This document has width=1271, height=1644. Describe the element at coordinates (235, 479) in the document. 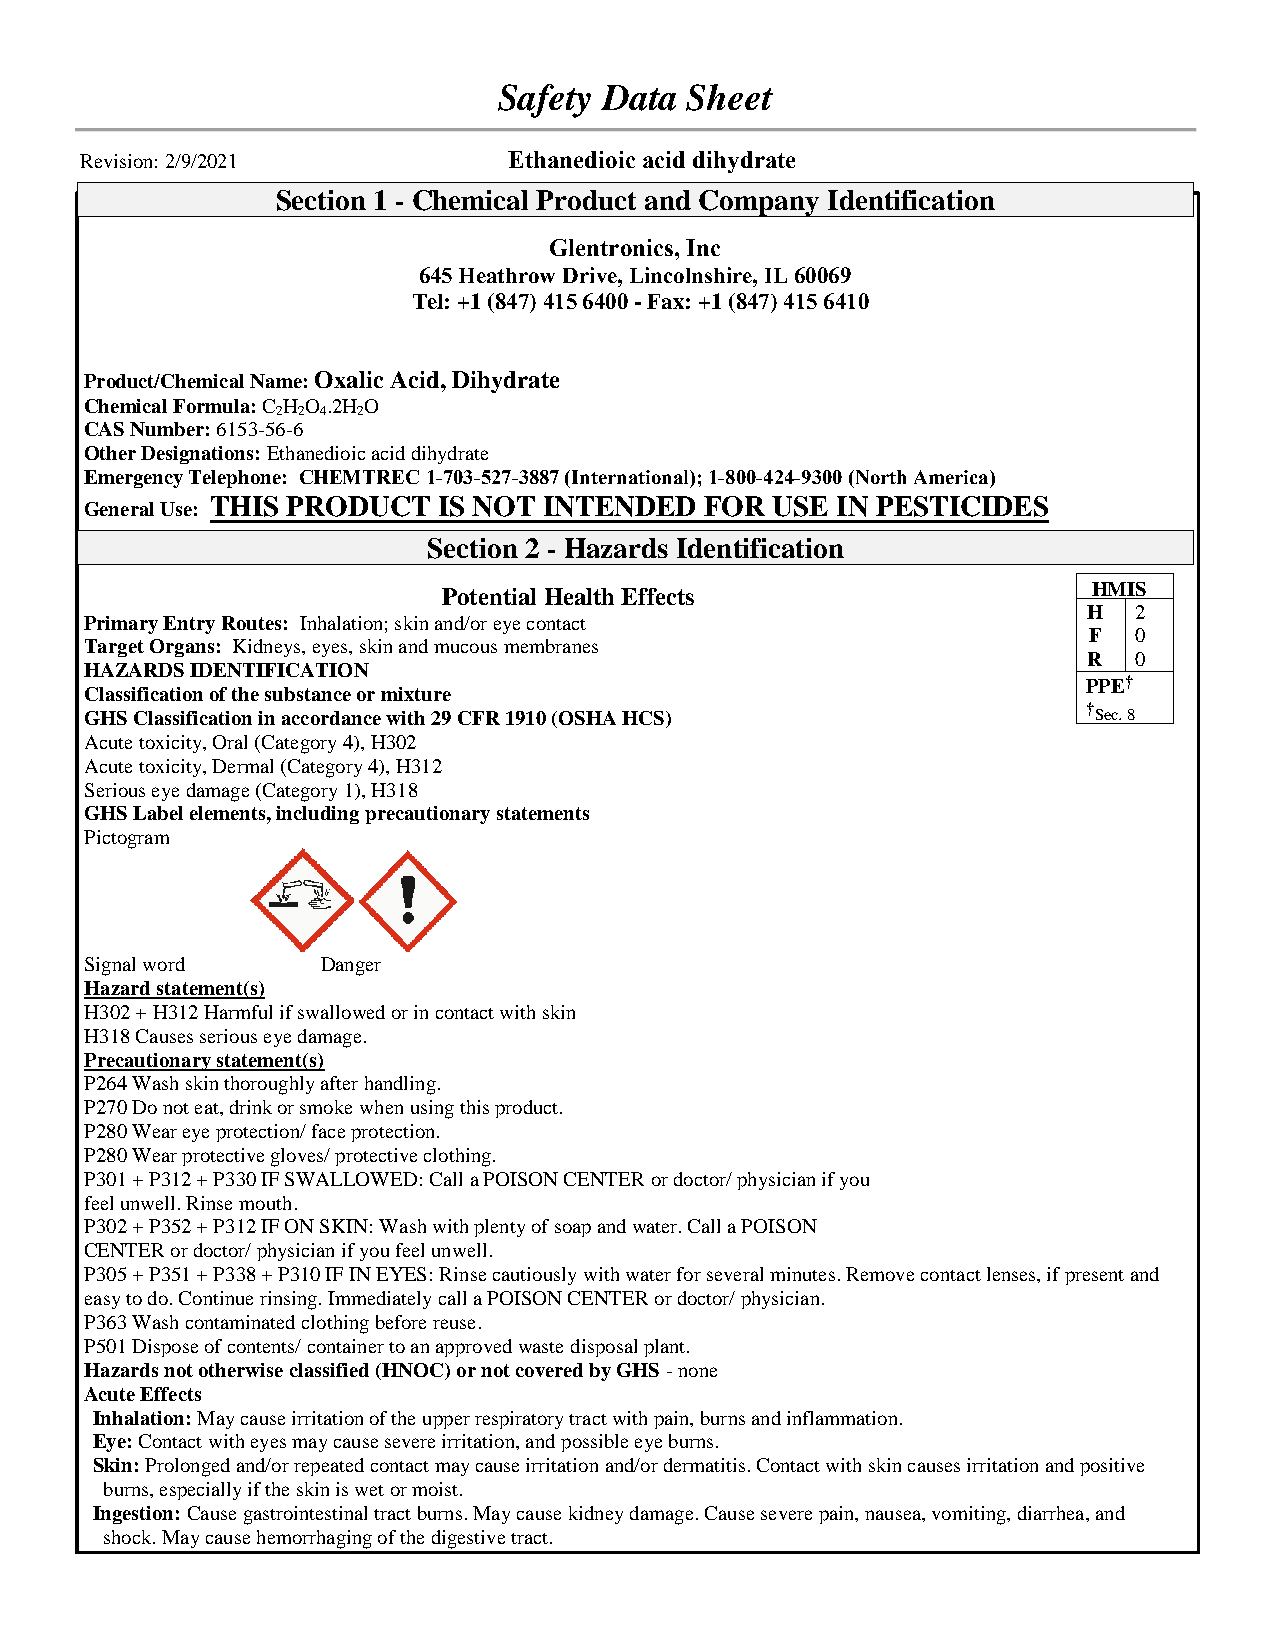

I see `Telephone` at that location.
